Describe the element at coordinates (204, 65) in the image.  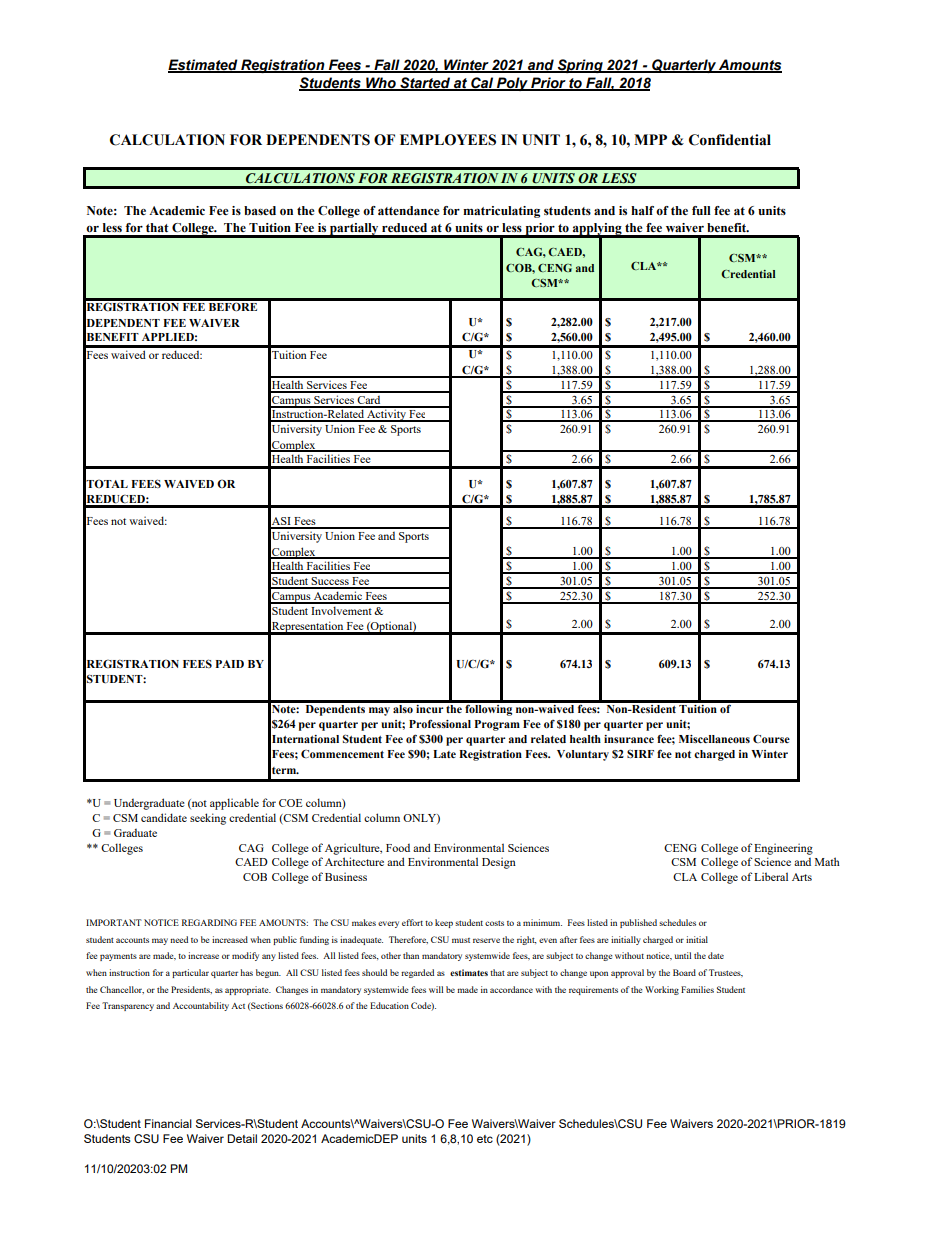
I see `Estimated` at that location.
